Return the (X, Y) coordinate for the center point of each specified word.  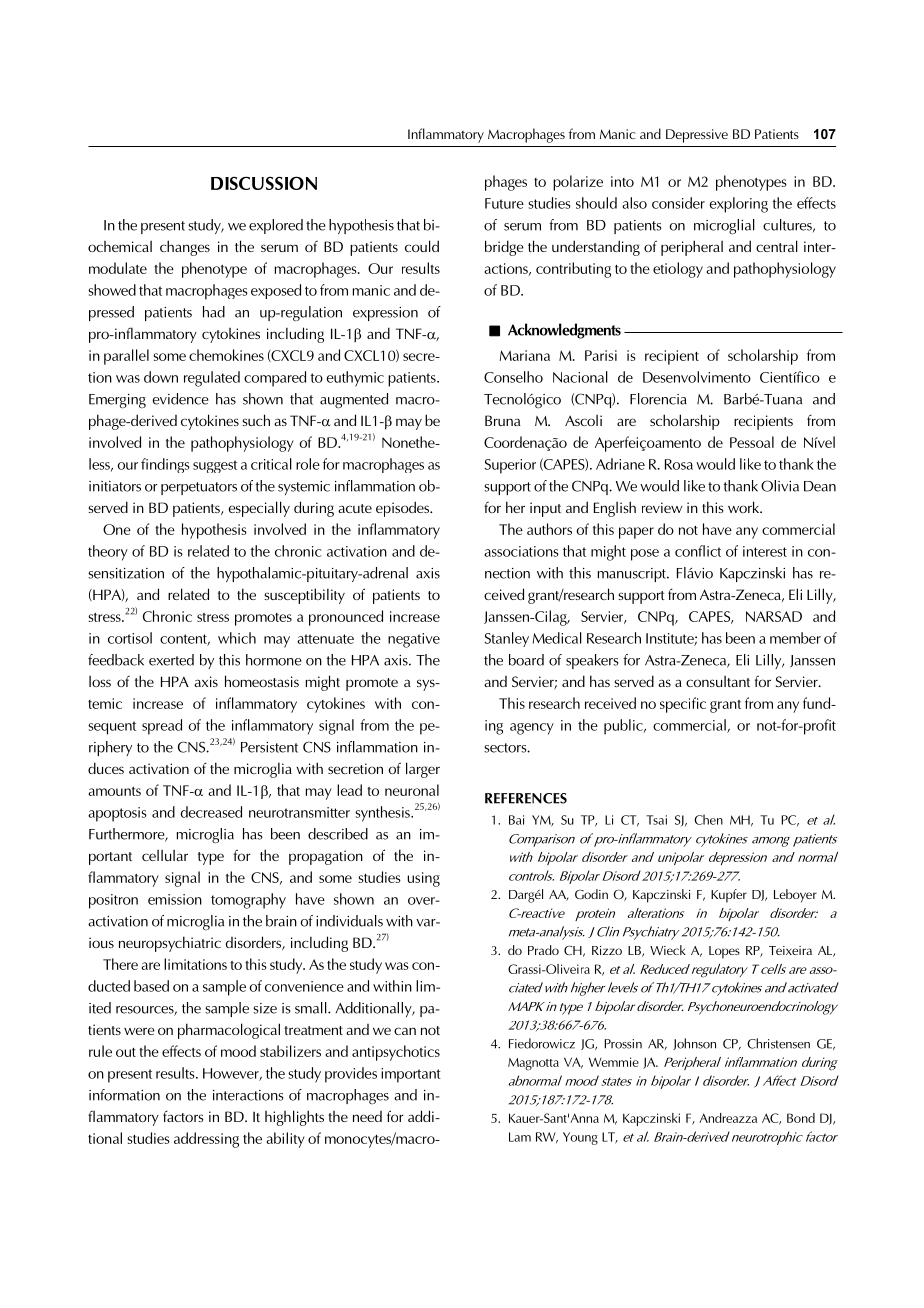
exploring (739, 205)
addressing (206, 1140)
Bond (801, 1118)
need (367, 1116)
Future (504, 203)
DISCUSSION (264, 183)
